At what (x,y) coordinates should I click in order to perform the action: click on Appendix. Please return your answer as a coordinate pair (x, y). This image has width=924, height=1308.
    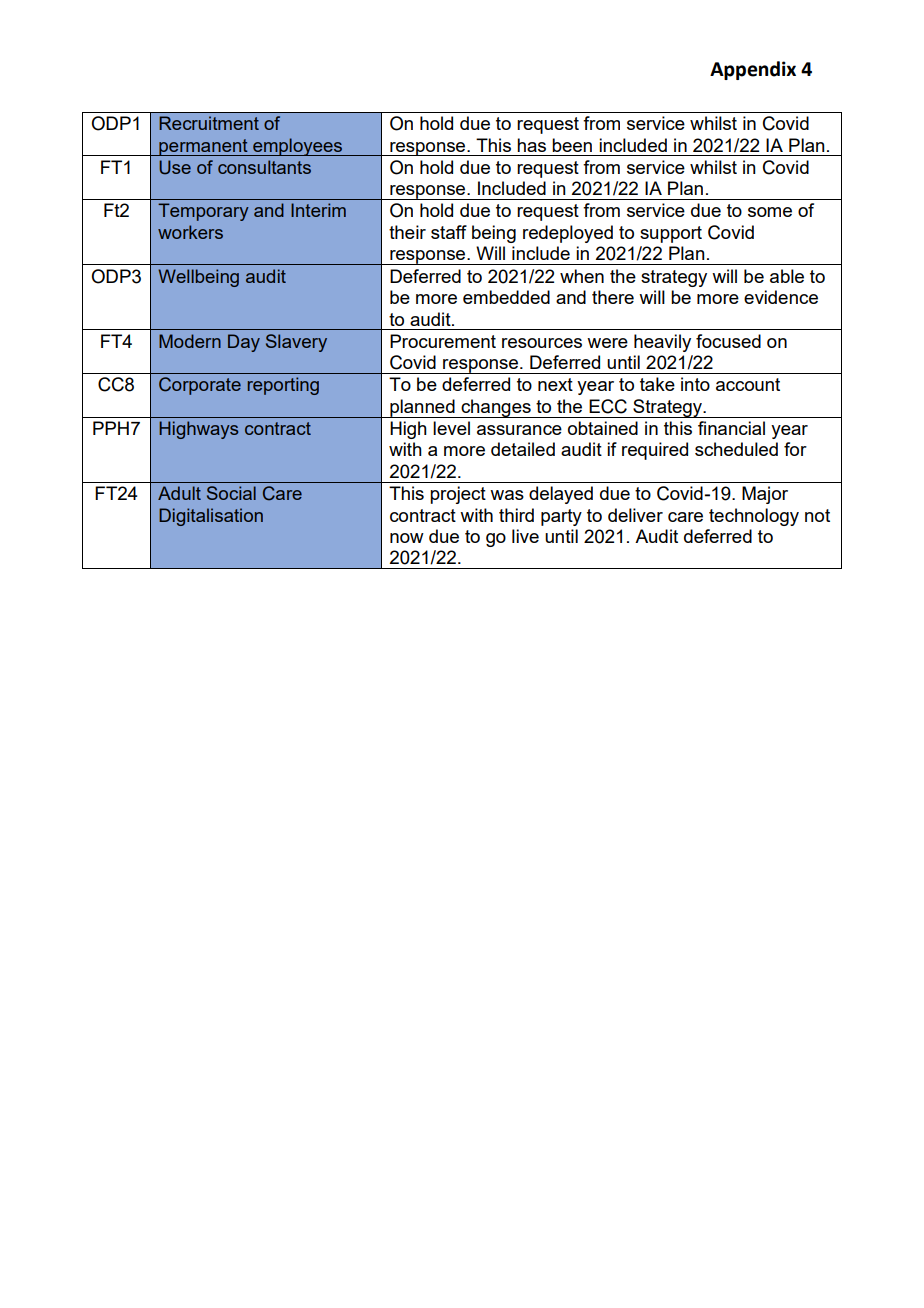
    Looking at the image, I should click on (753, 70).
